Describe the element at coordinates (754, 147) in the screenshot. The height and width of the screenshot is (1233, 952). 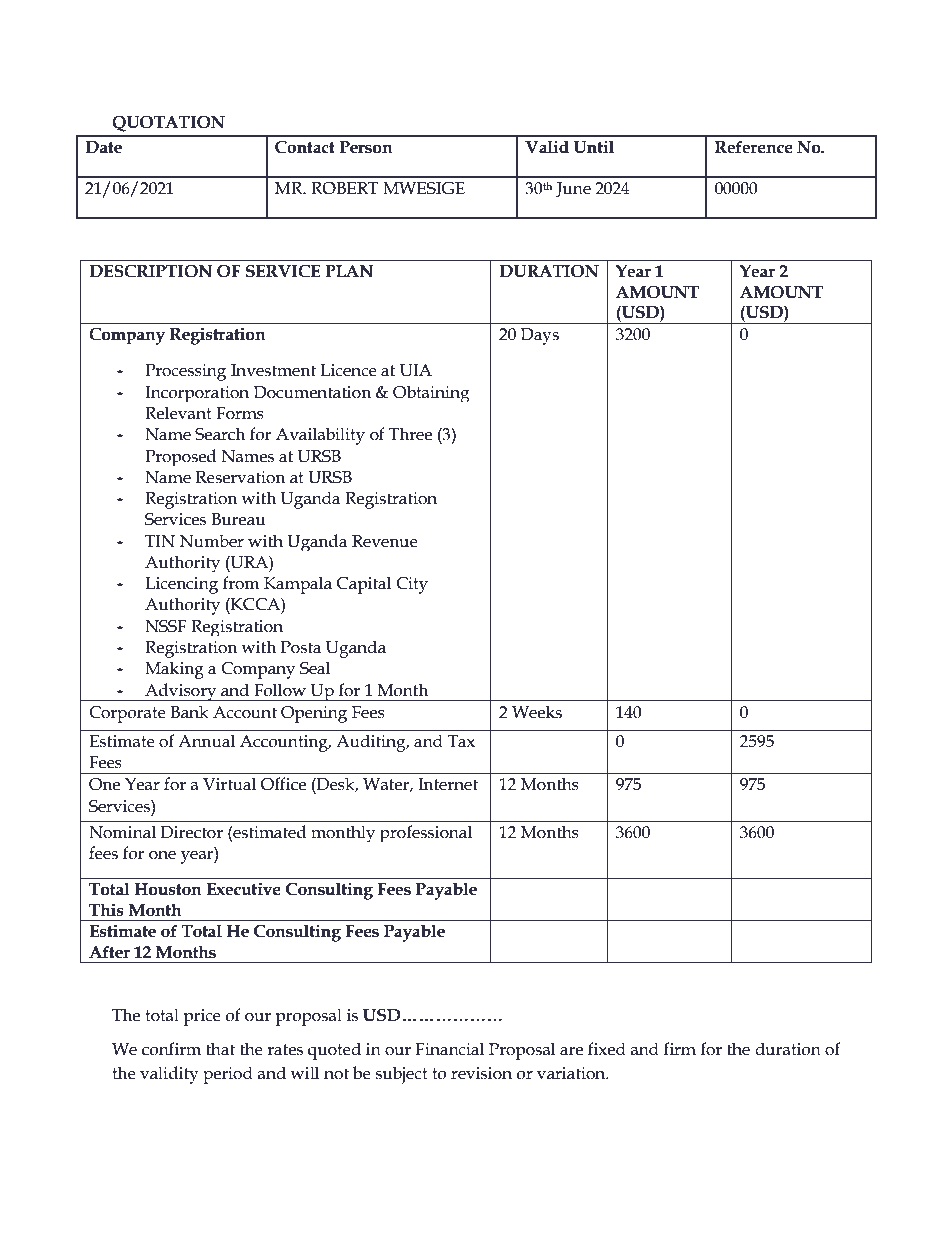
I see `Reference` at that location.
